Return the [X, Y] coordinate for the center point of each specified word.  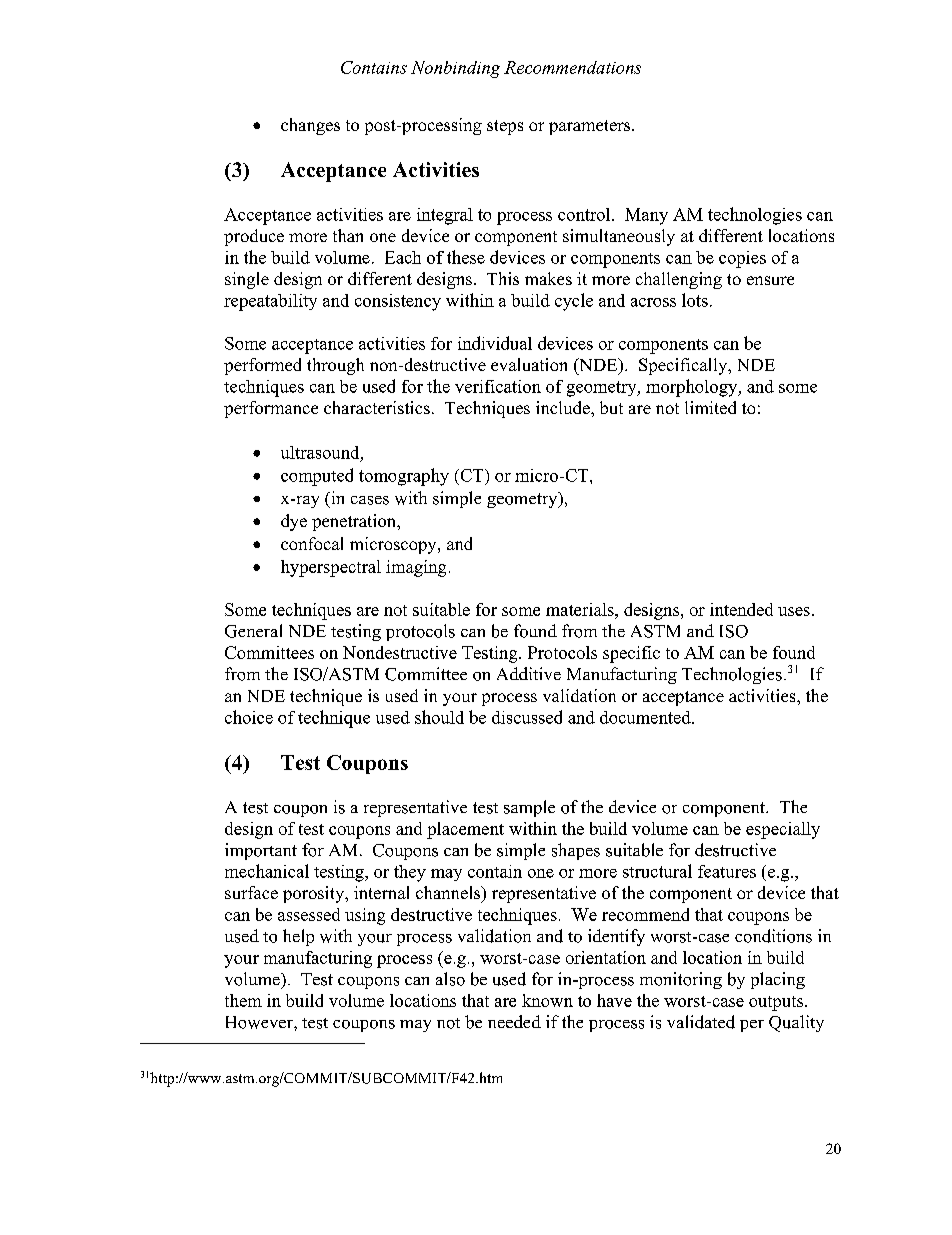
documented [646, 717]
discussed [527, 717]
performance [271, 409]
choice [249, 717]
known [547, 1000]
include [564, 407]
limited [710, 407]
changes [310, 126]
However [260, 1022]
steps [505, 127]
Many [646, 216]
